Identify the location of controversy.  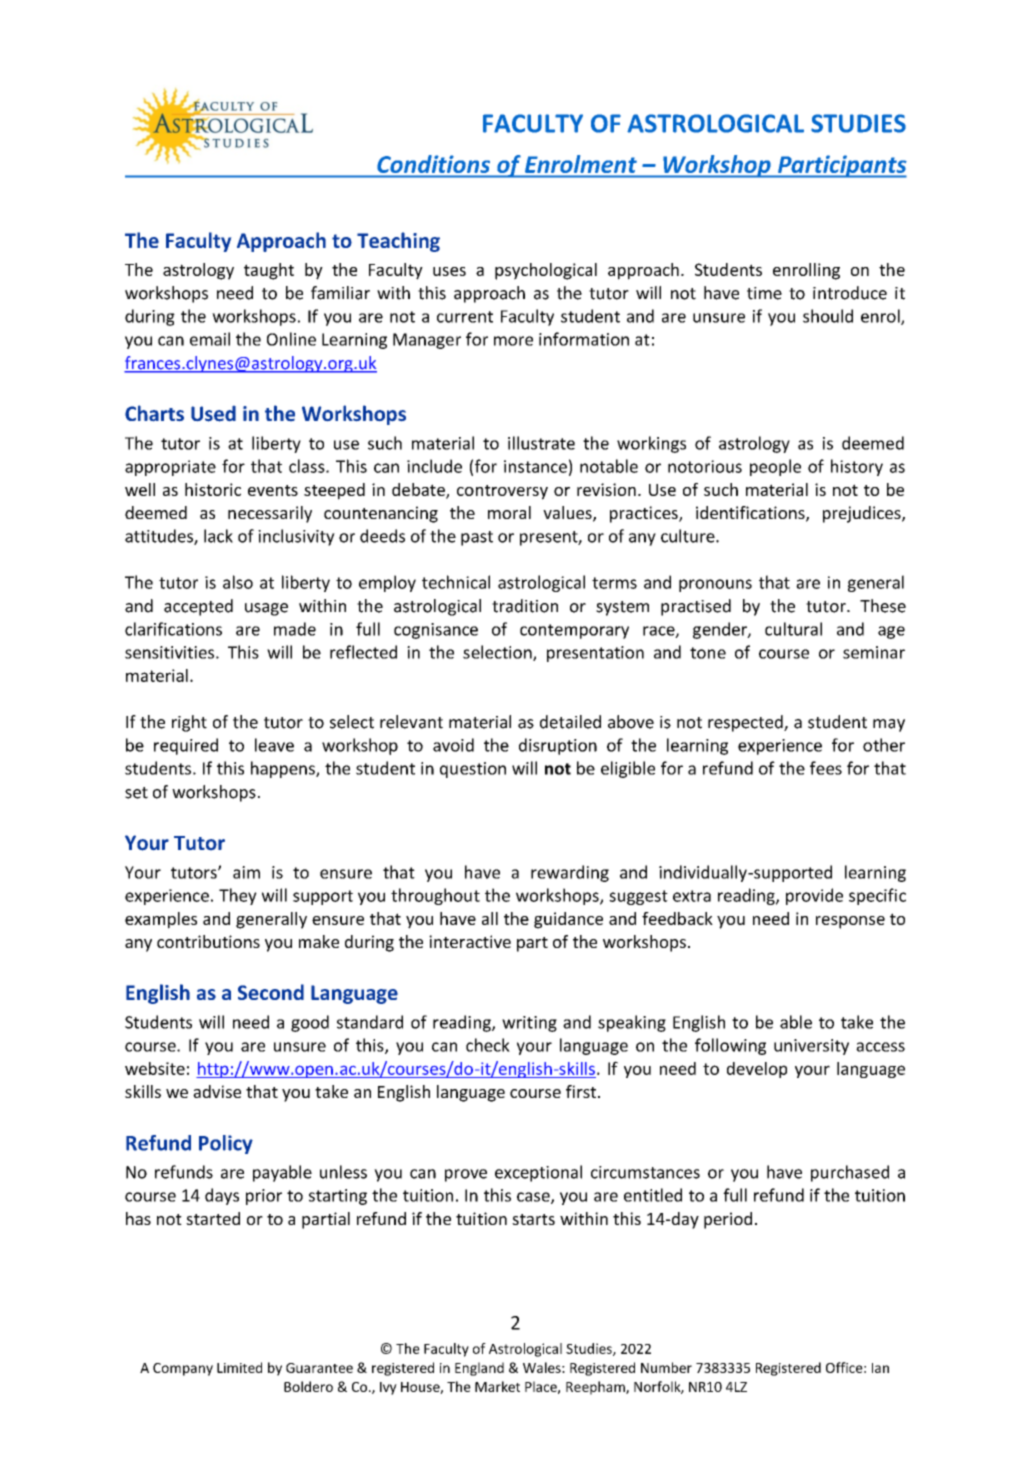
(502, 492).
